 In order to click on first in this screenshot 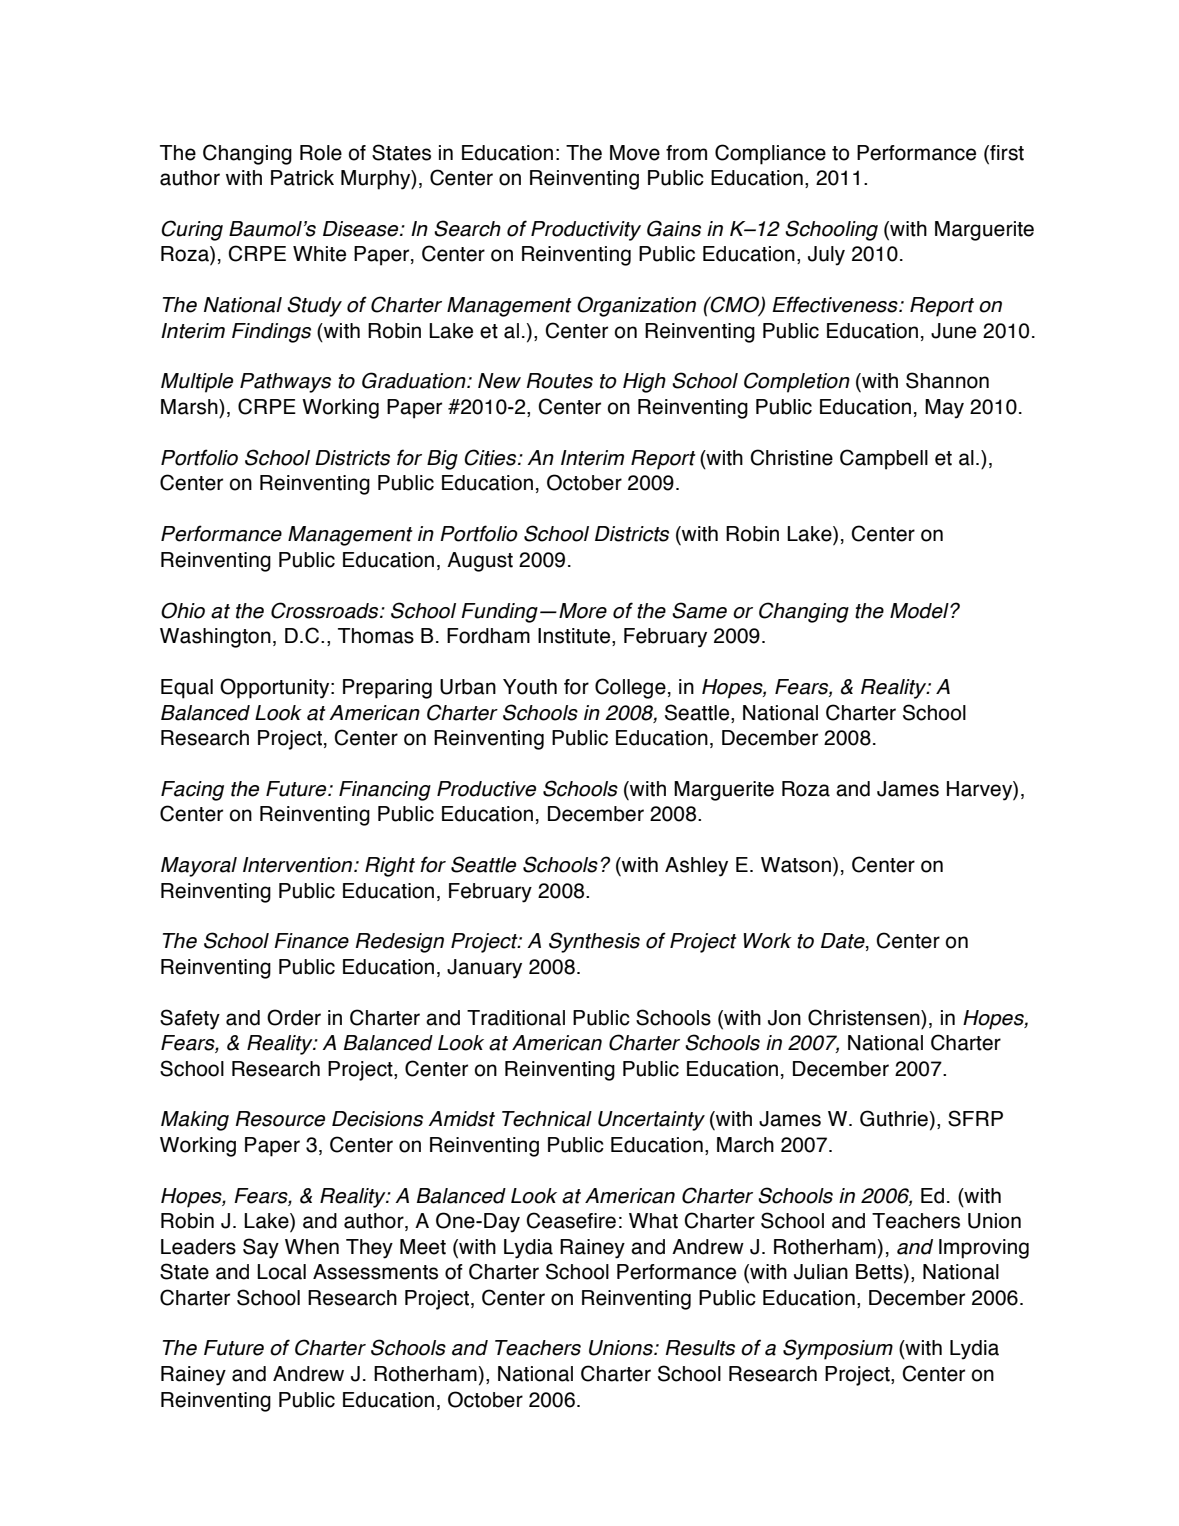, I will do `click(1006, 153)`.
